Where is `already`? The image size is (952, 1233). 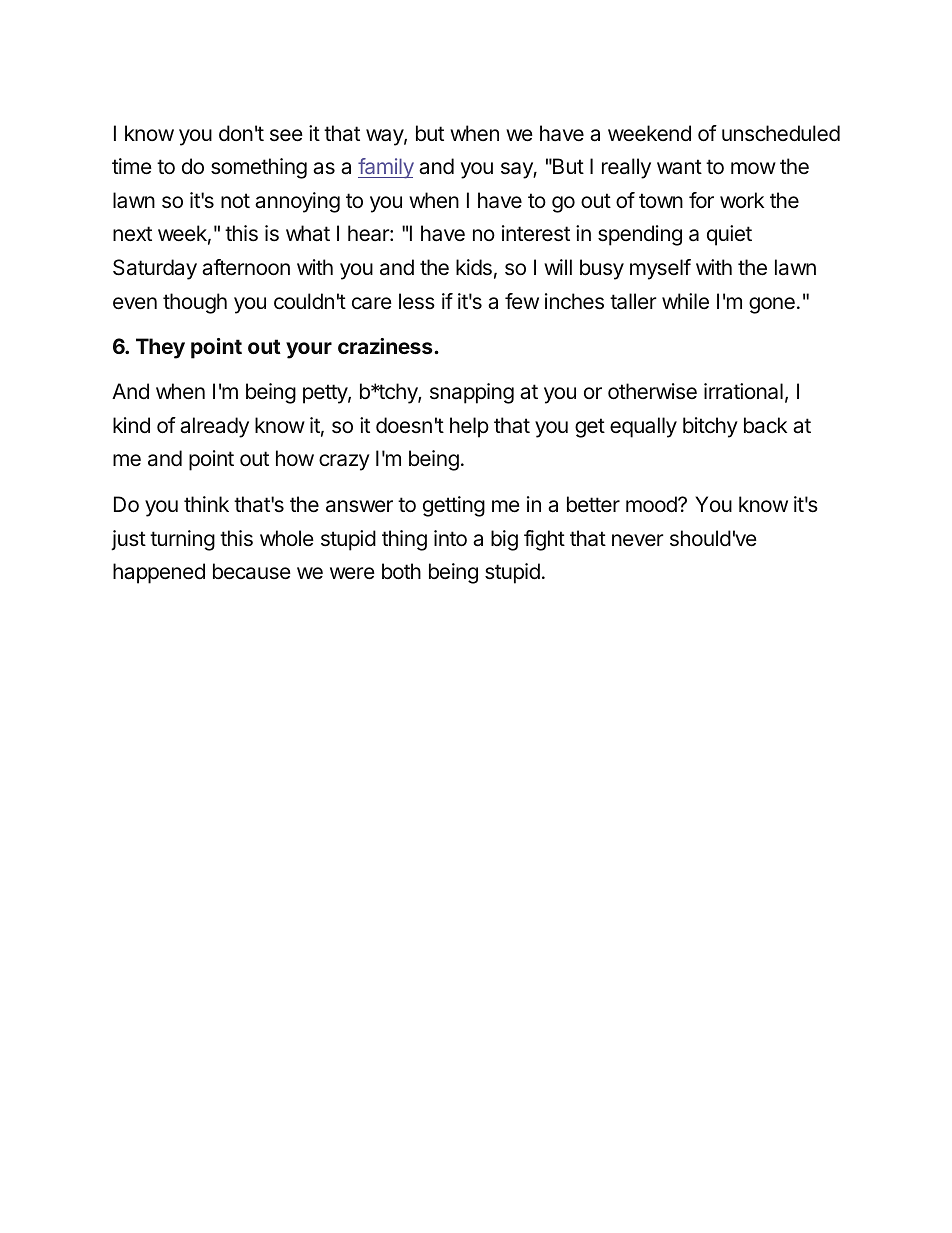 already is located at coordinates (214, 427).
